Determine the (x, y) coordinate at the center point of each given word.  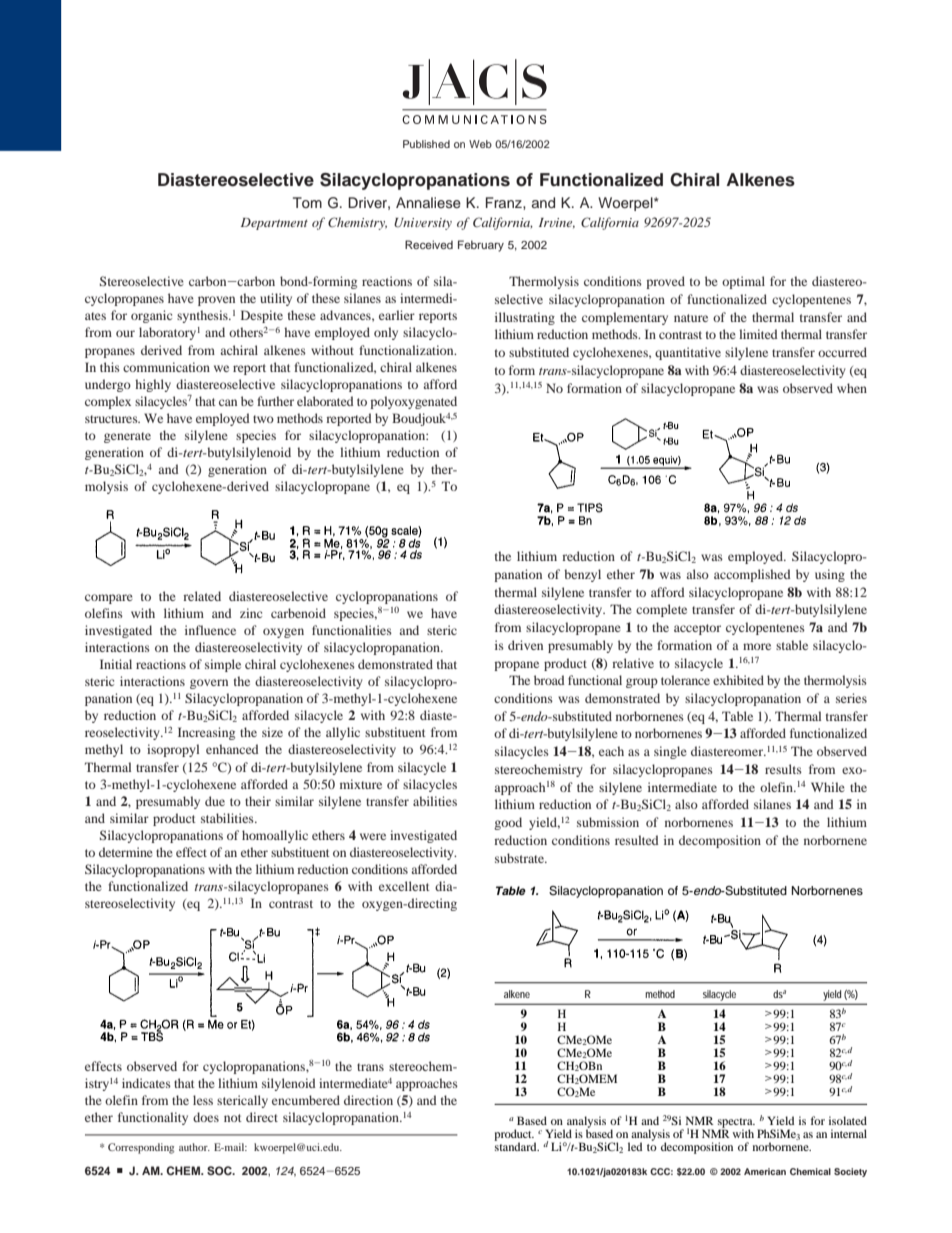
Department (274, 224)
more (757, 646)
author (194, 1147)
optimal (743, 282)
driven (525, 645)
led (635, 1146)
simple (223, 665)
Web (480, 144)
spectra (736, 1124)
